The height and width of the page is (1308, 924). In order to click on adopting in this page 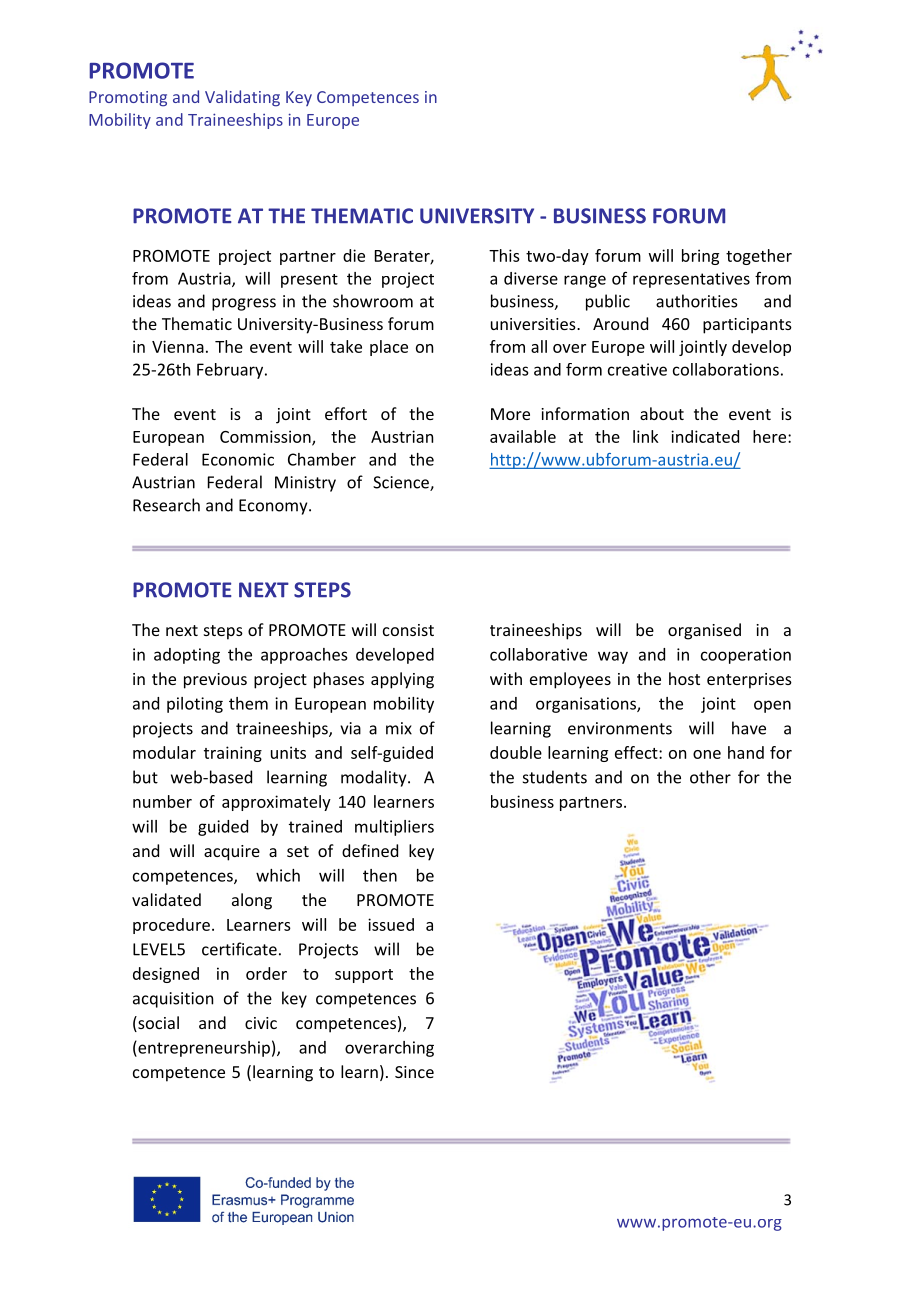, I will do `click(187, 656)`.
